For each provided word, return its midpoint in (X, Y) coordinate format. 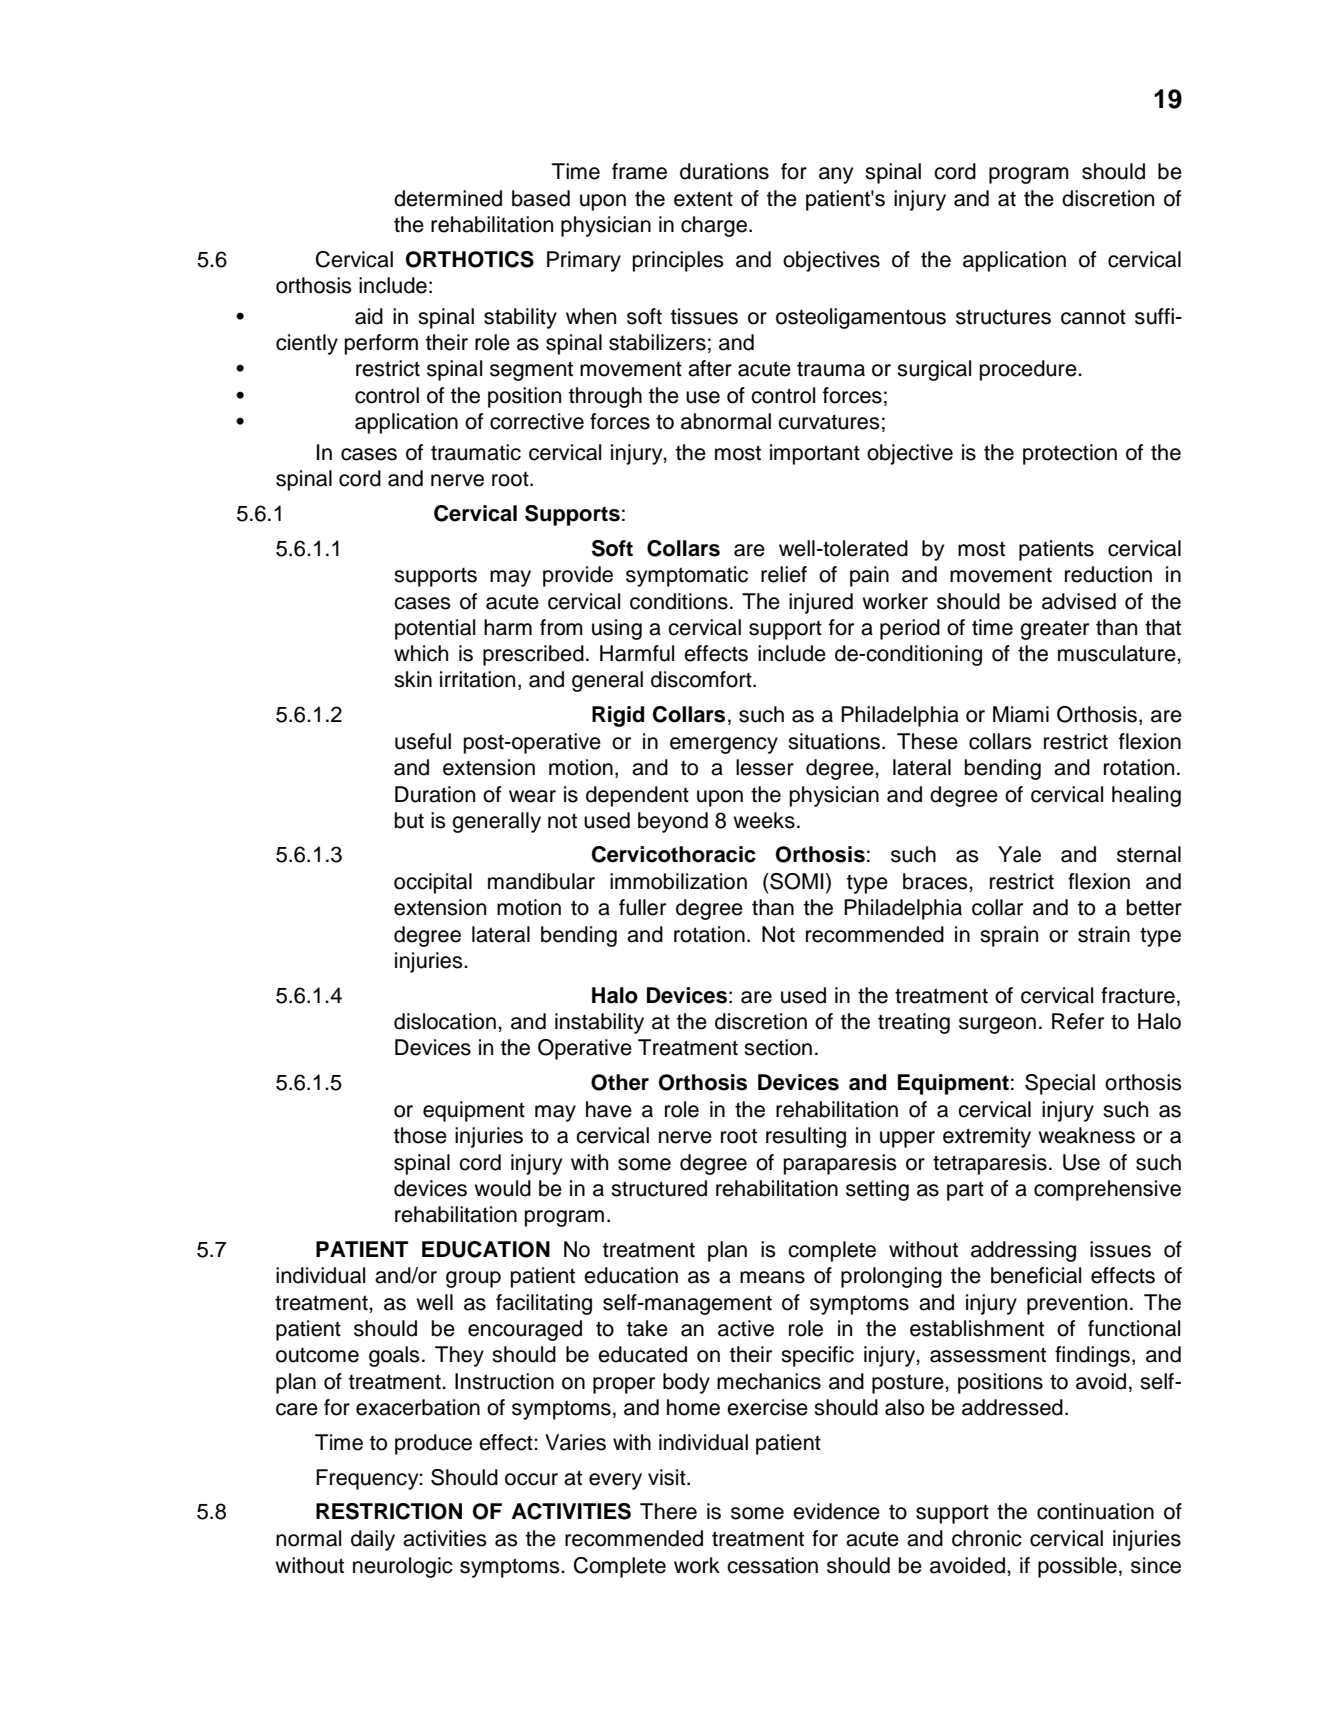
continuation (1095, 1511)
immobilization (678, 881)
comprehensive (1107, 1190)
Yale (1019, 854)
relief (784, 574)
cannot (1093, 317)
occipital (433, 883)
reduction (1108, 574)
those (420, 1135)
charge (715, 226)
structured (659, 1188)
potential (435, 629)
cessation (772, 1565)
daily (373, 1540)
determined (448, 198)
